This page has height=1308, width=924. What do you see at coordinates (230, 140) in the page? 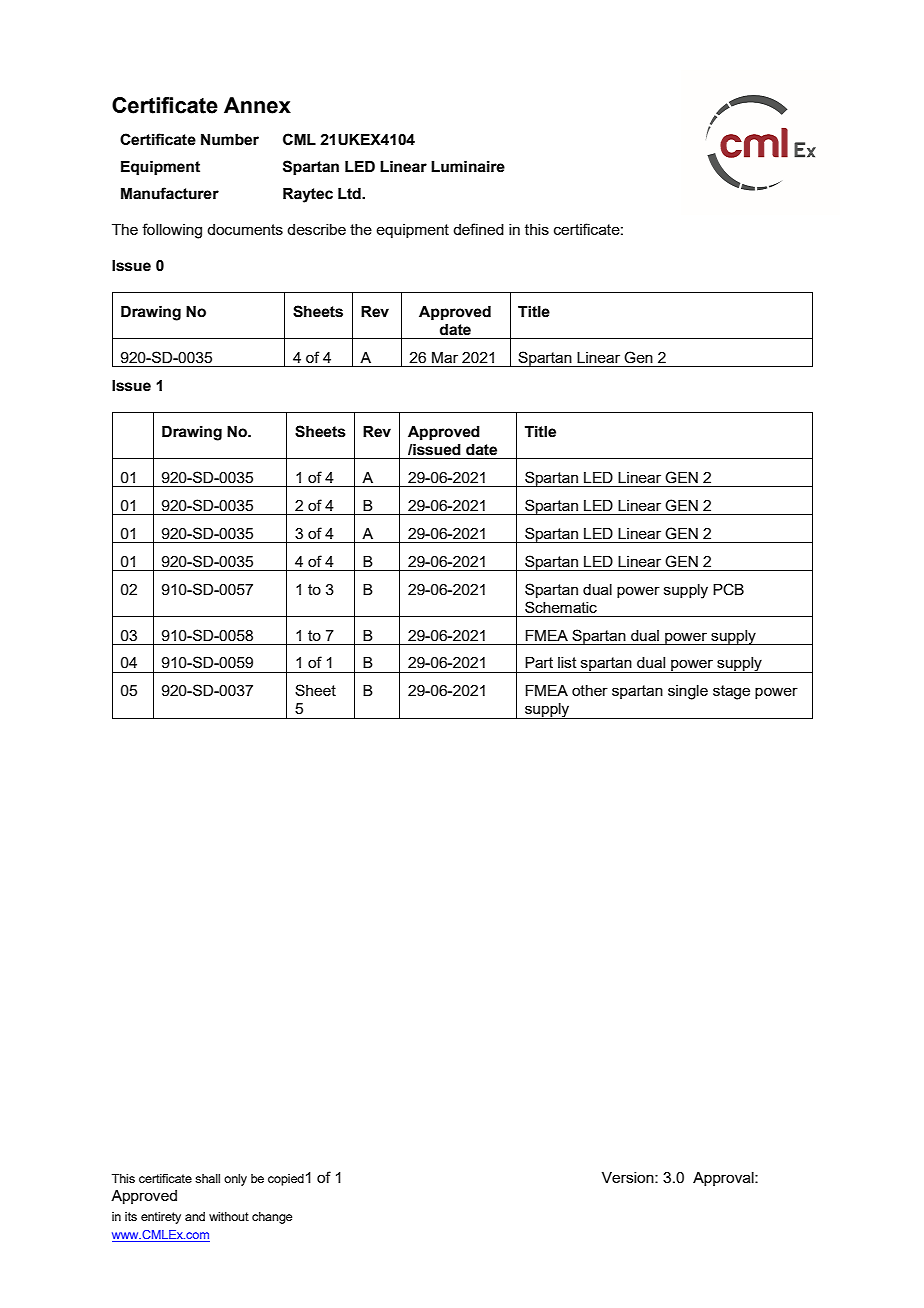
I see `Number` at bounding box center [230, 140].
